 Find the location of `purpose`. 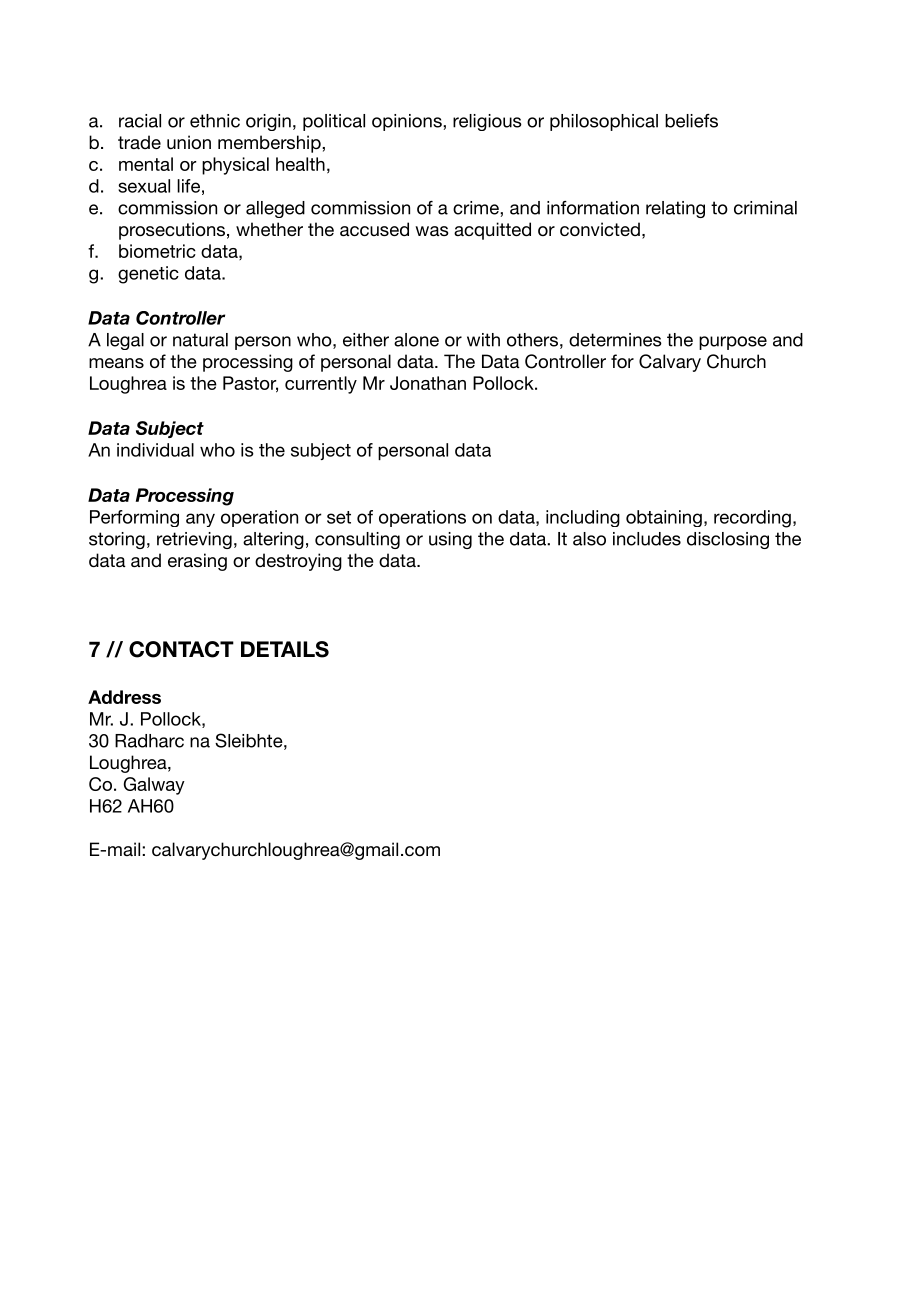

purpose is located at coordinates (733, 343).
